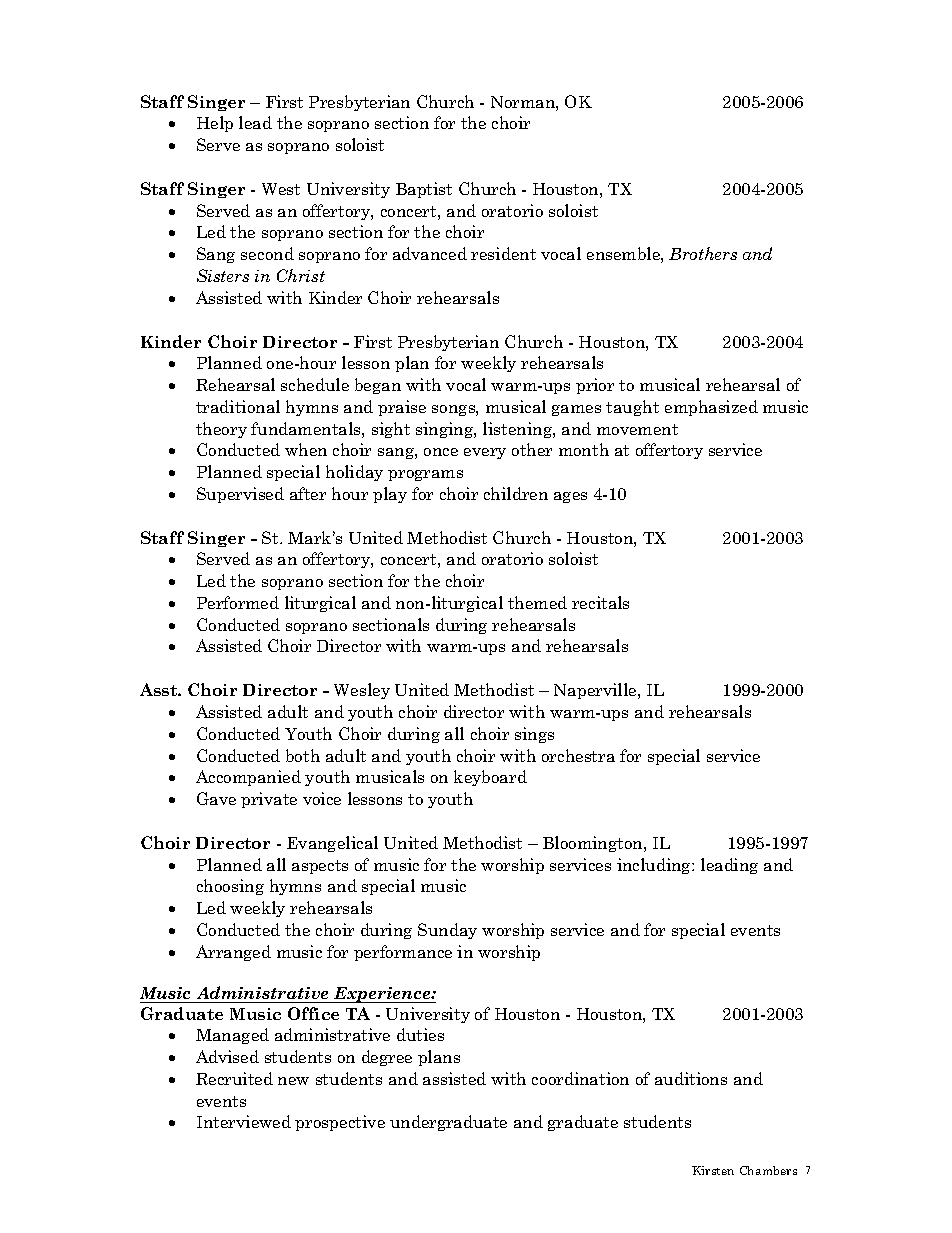 The image size is (952, 1233). I want to click on Naperville, so click(596, 691).
